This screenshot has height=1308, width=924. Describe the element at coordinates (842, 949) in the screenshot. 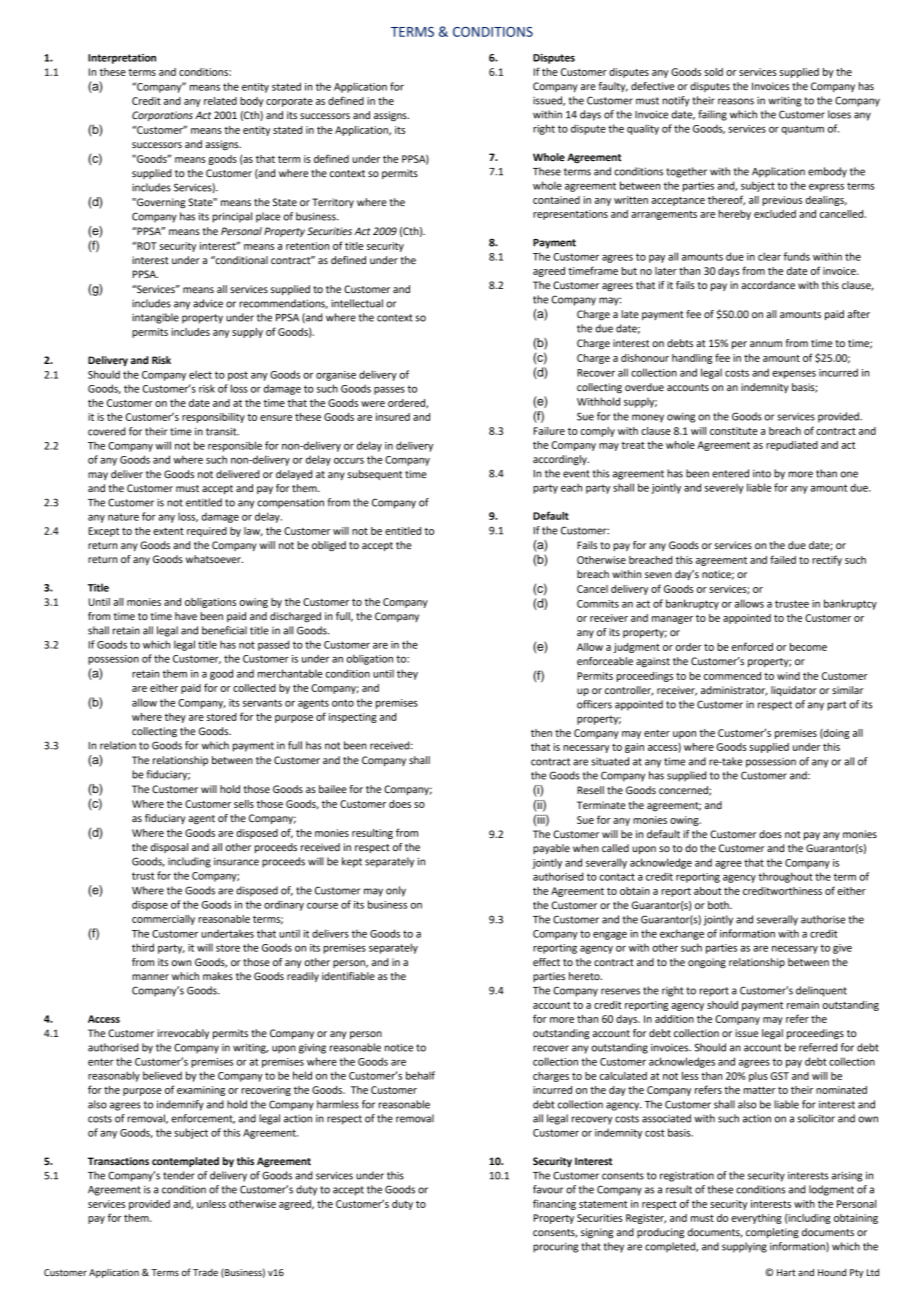

I see `give` at that location.
